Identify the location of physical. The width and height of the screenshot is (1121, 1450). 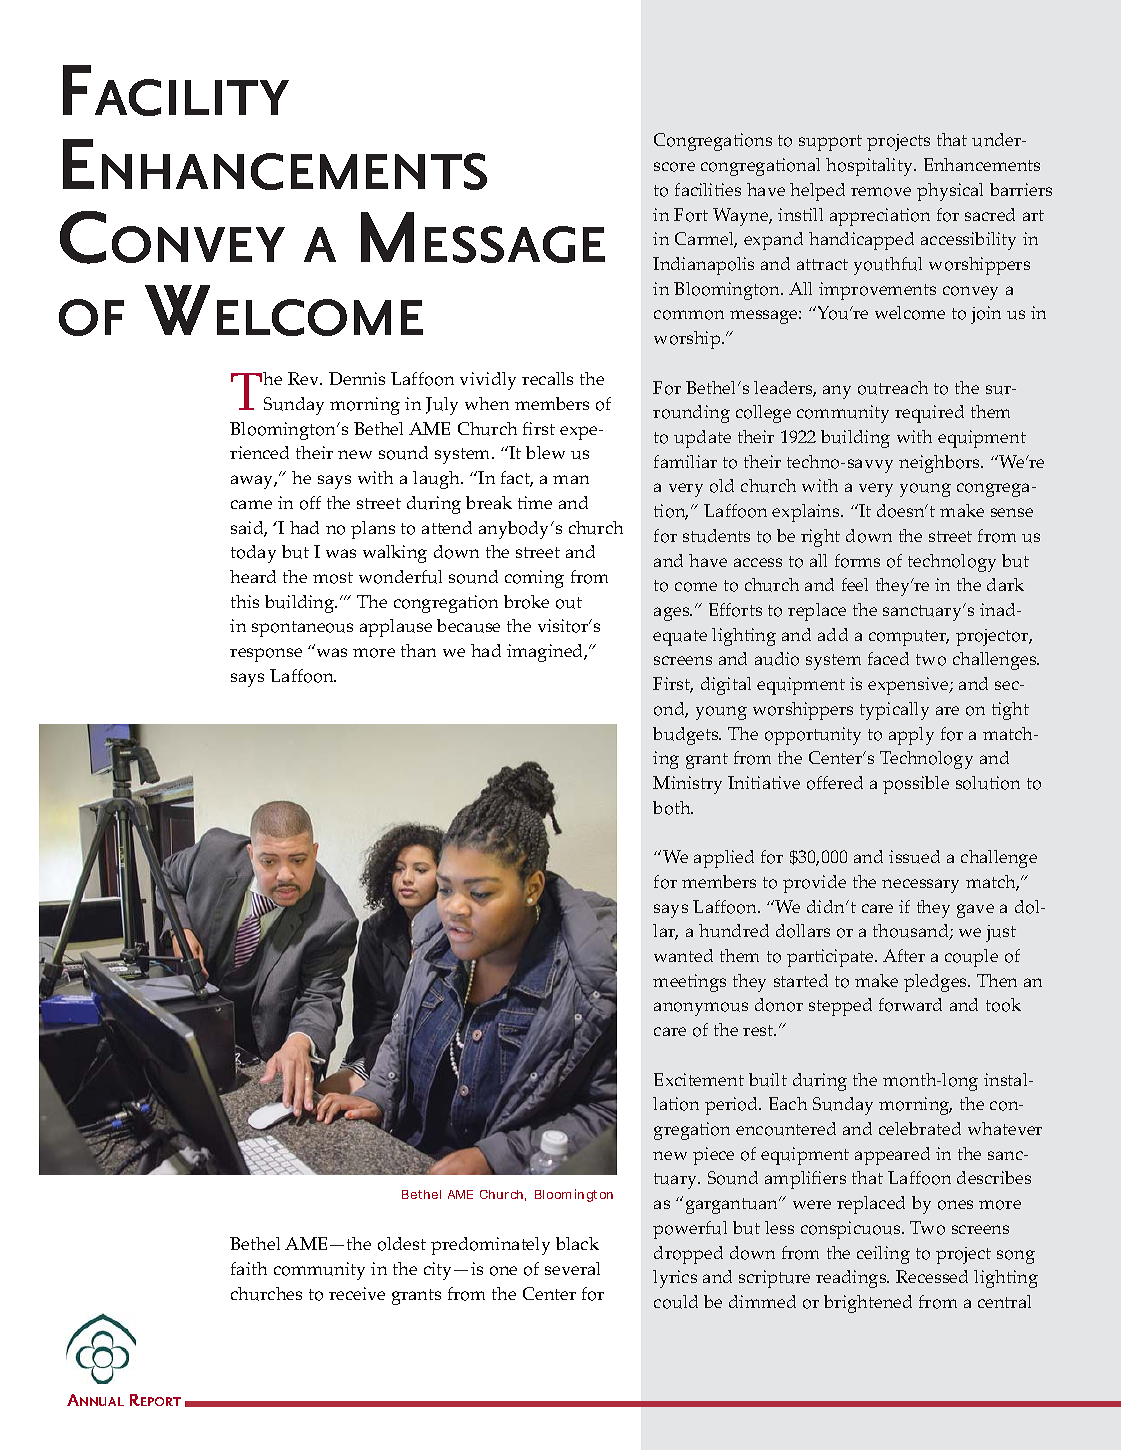
(950, 192).
